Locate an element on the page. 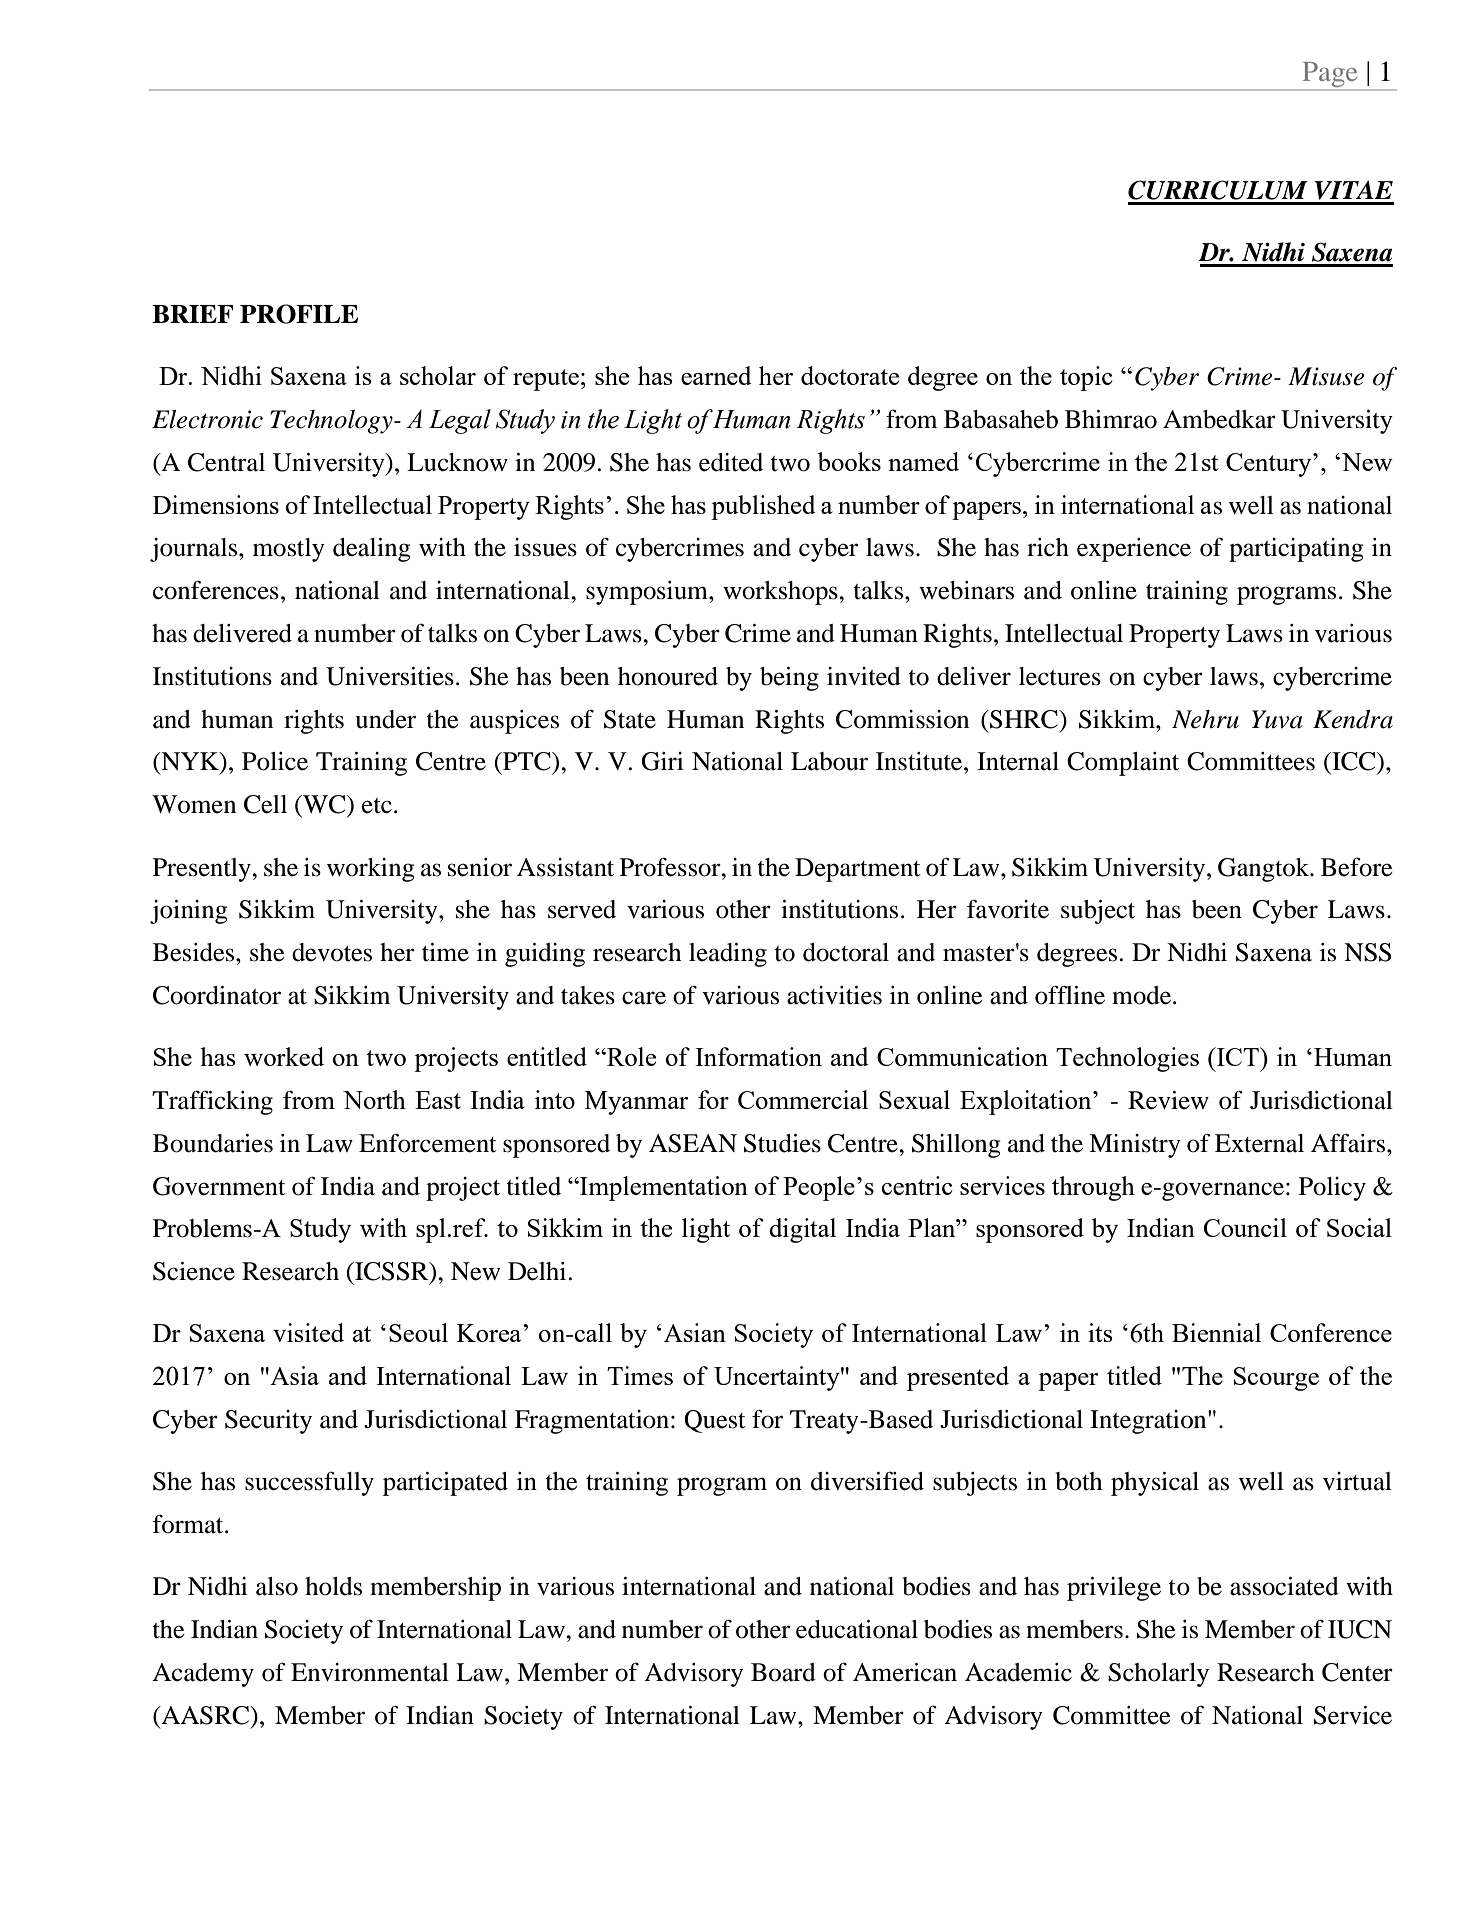 This document has width=1480, height=1915. PROFILE is located at coordinates (299, 314).
